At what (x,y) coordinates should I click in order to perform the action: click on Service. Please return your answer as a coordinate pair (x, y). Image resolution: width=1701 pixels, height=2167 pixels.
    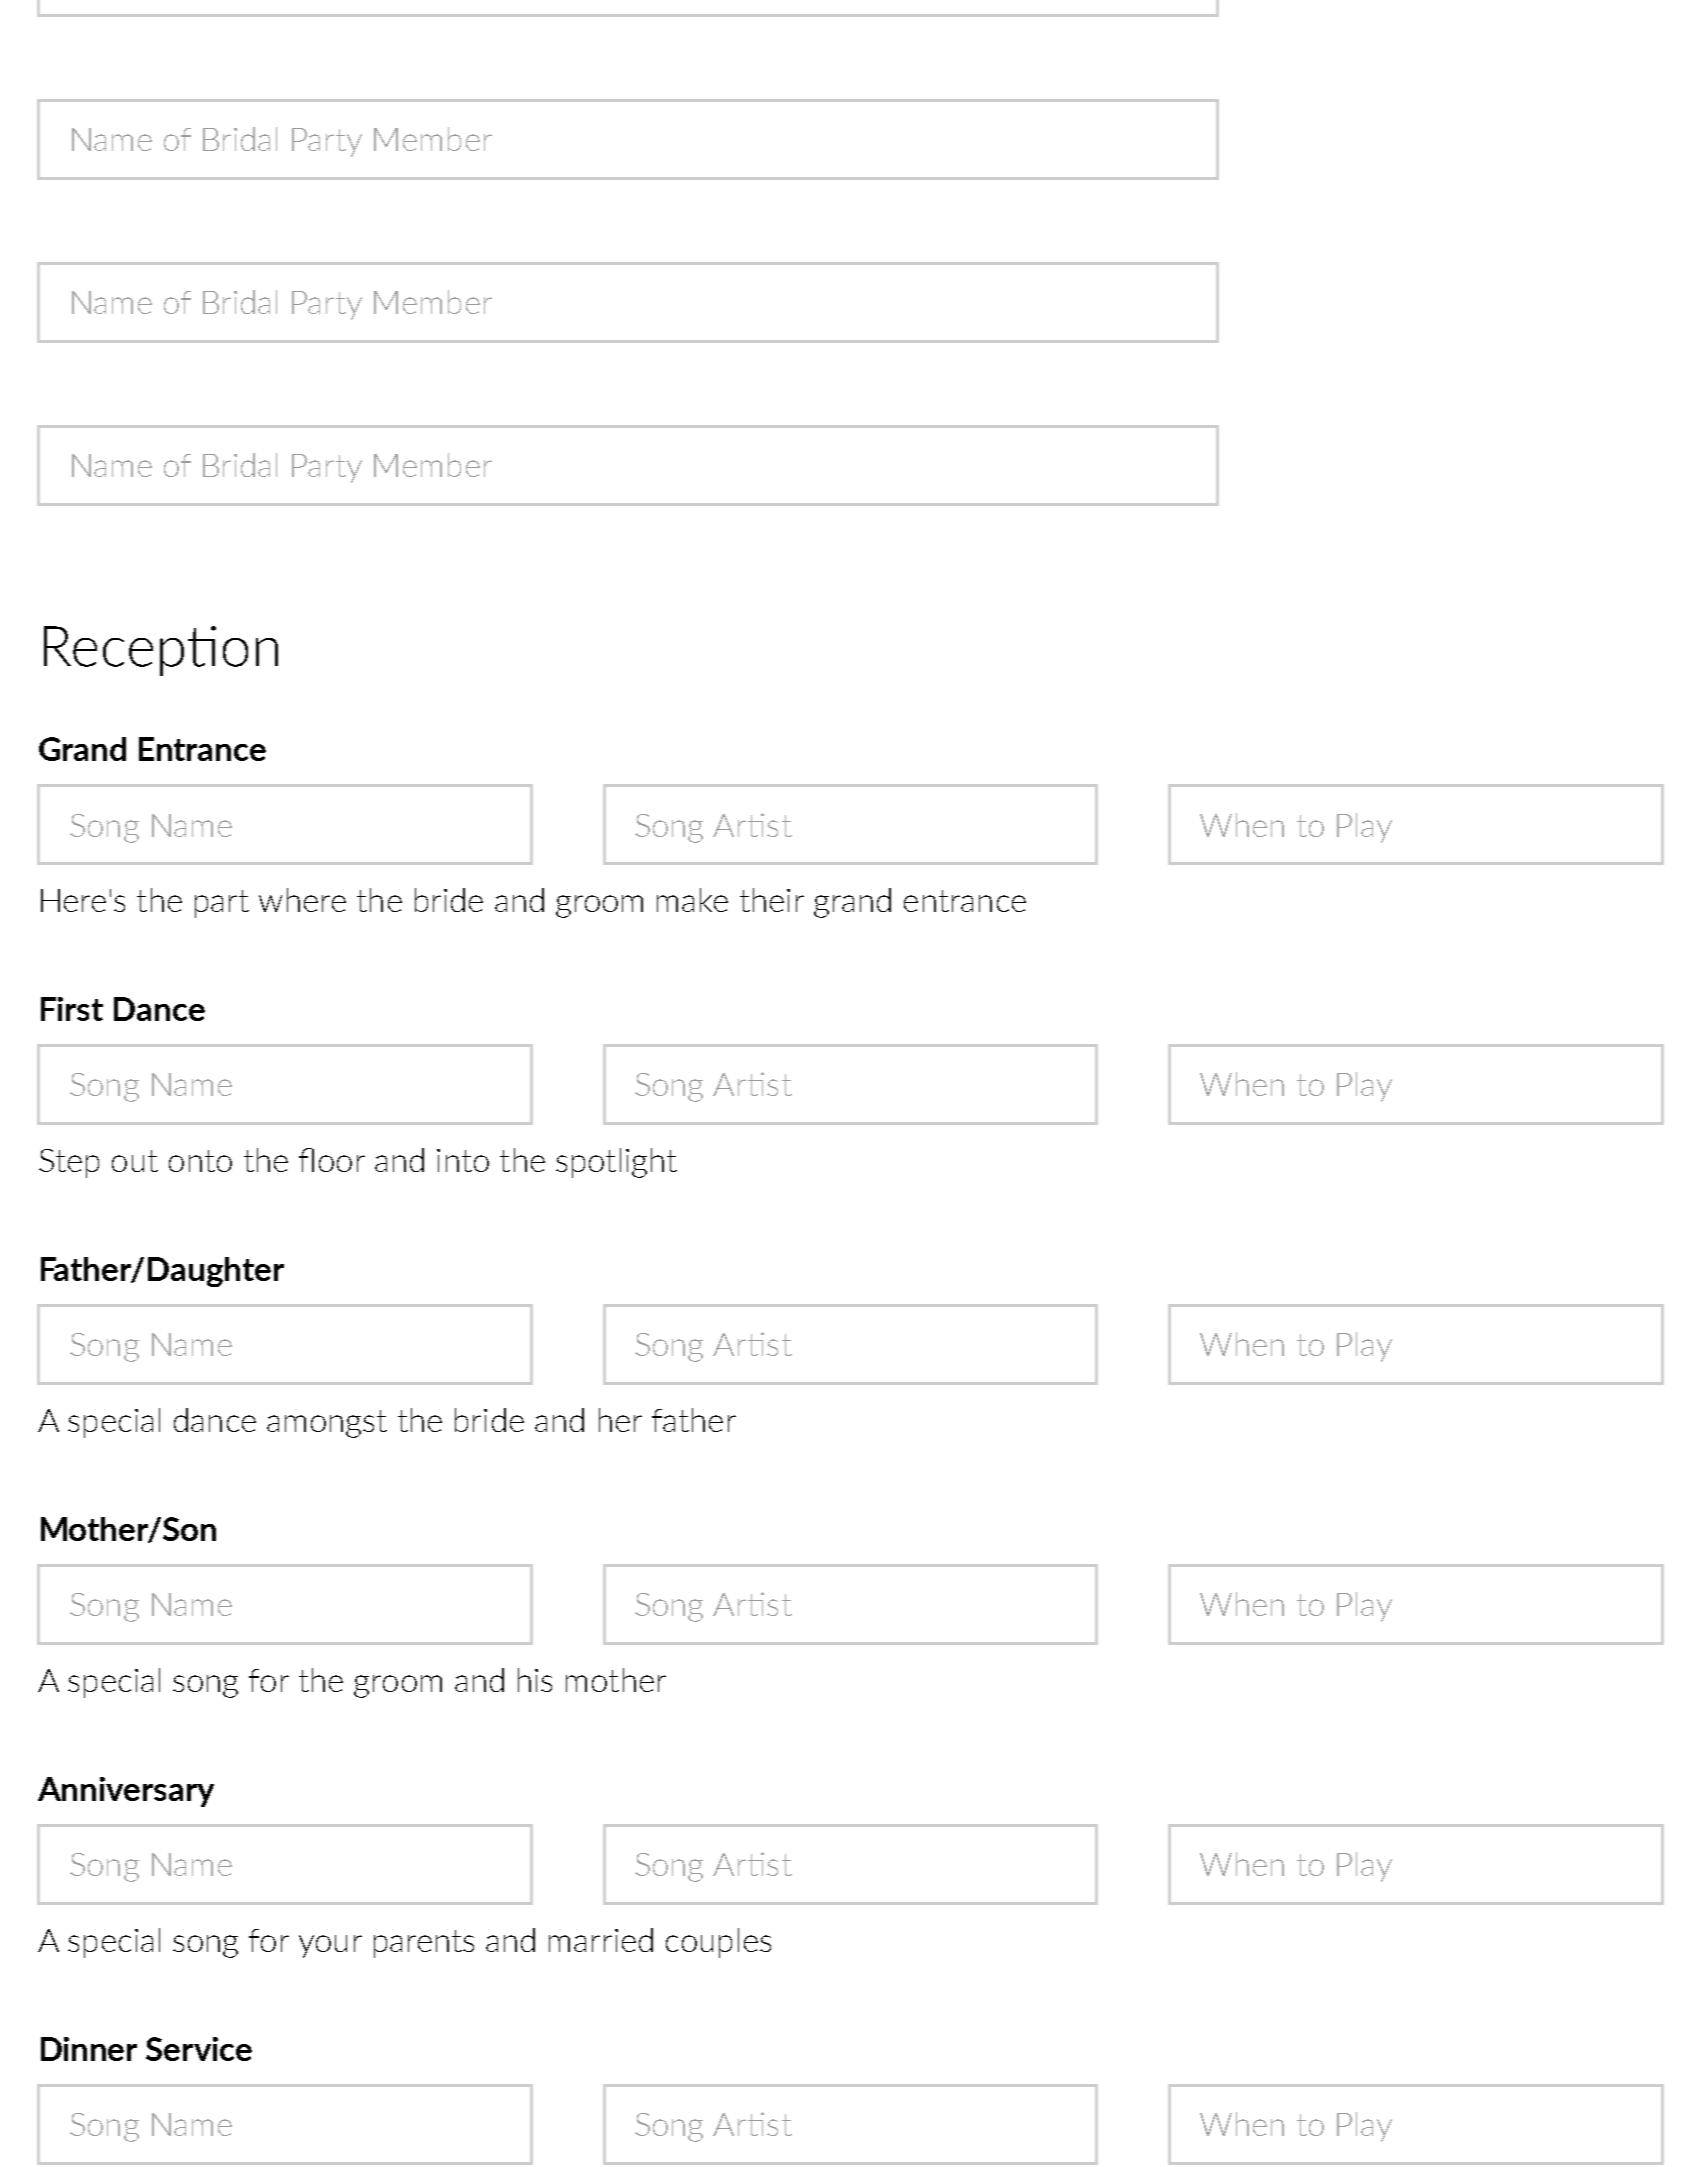
    Looking at the image, I should click on (199, 2049).
